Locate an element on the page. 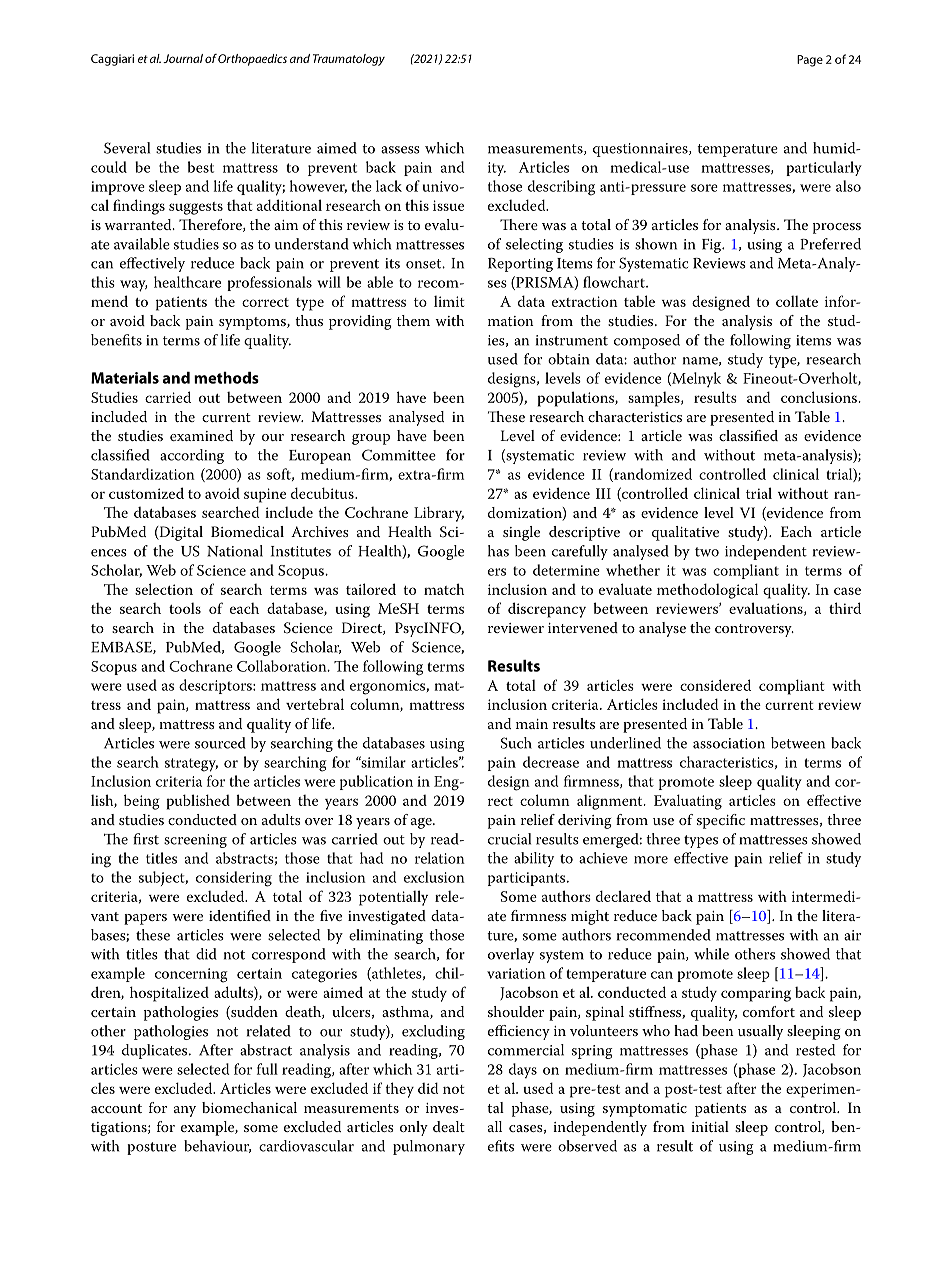  tools is located at coordinates (185, 608).
